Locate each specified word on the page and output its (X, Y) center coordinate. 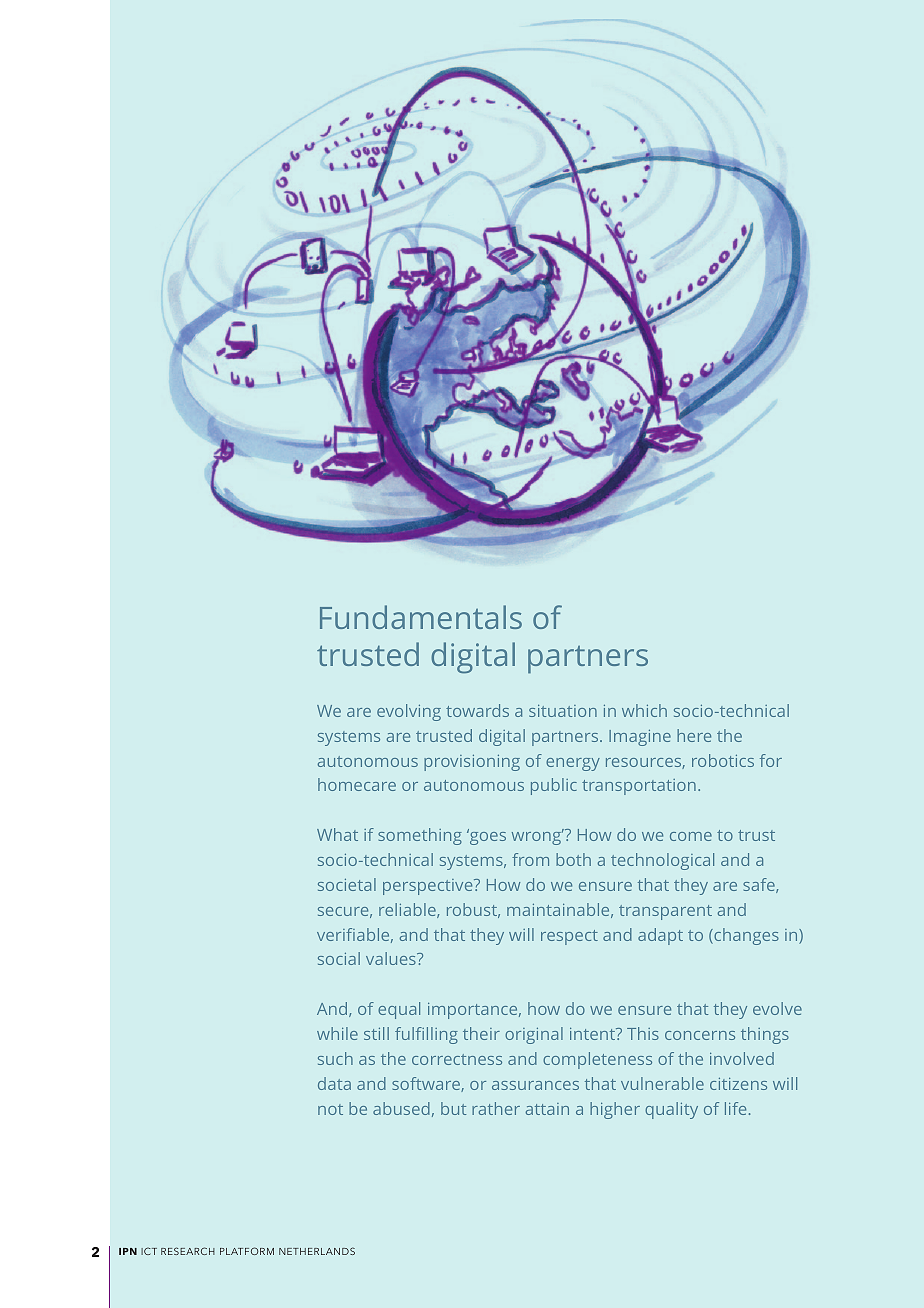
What (337, 834)
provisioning (472, 763)
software (427, 1084)
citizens (738, 1084)
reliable (408, 910)
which (644, 710)
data (334, 1083)
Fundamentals (421, 617)
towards (477, 710)
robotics (723, 760)
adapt (660, 936)
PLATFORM (247, 1251)
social (339, 958)
